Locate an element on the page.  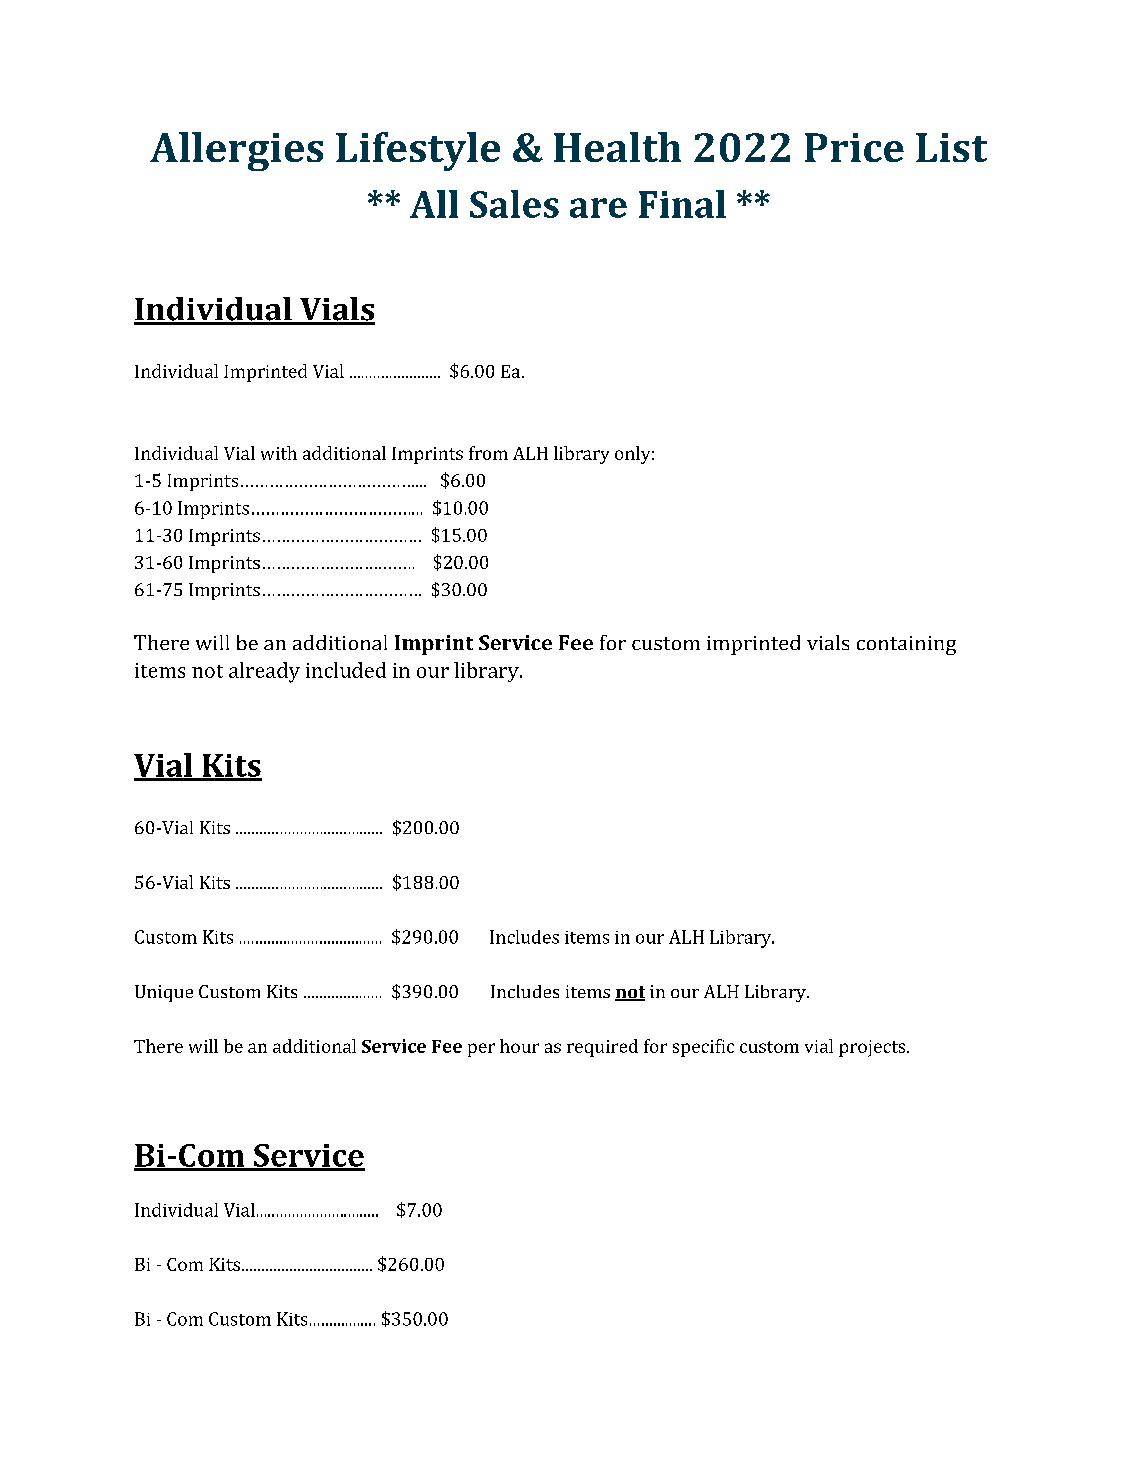
Final is located at coordinates (682, 204).
